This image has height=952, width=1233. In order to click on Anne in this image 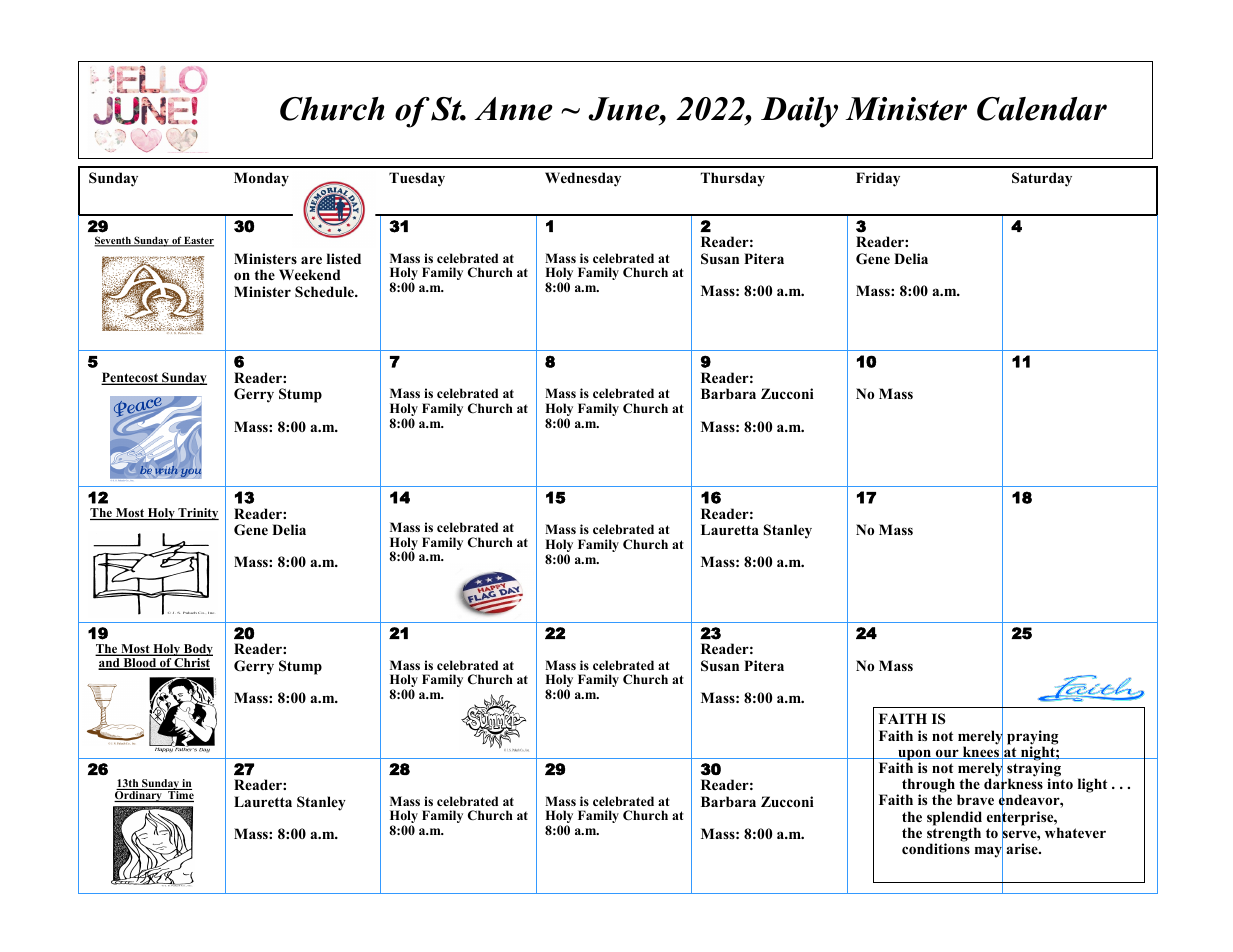, I will do `click(513, 109)`.
